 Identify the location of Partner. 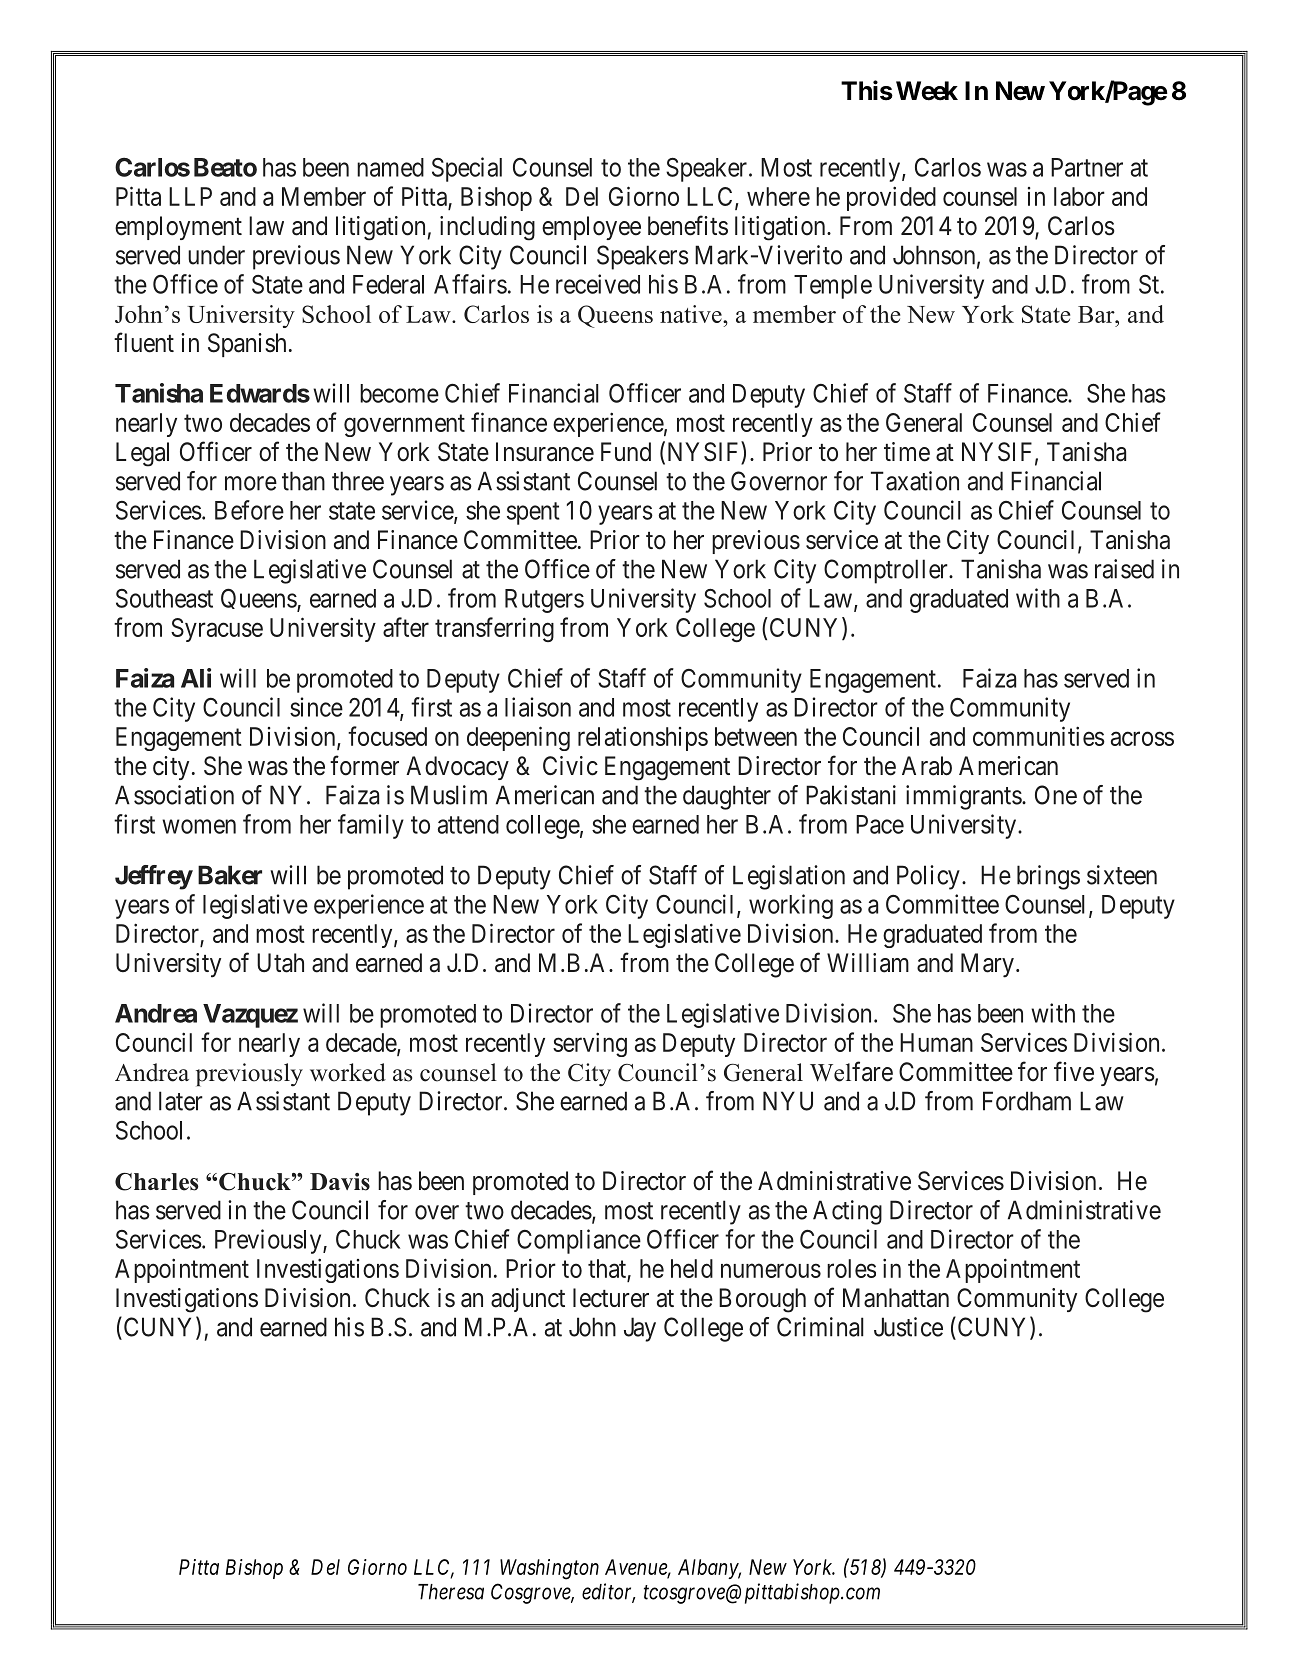
(1087, 167).
